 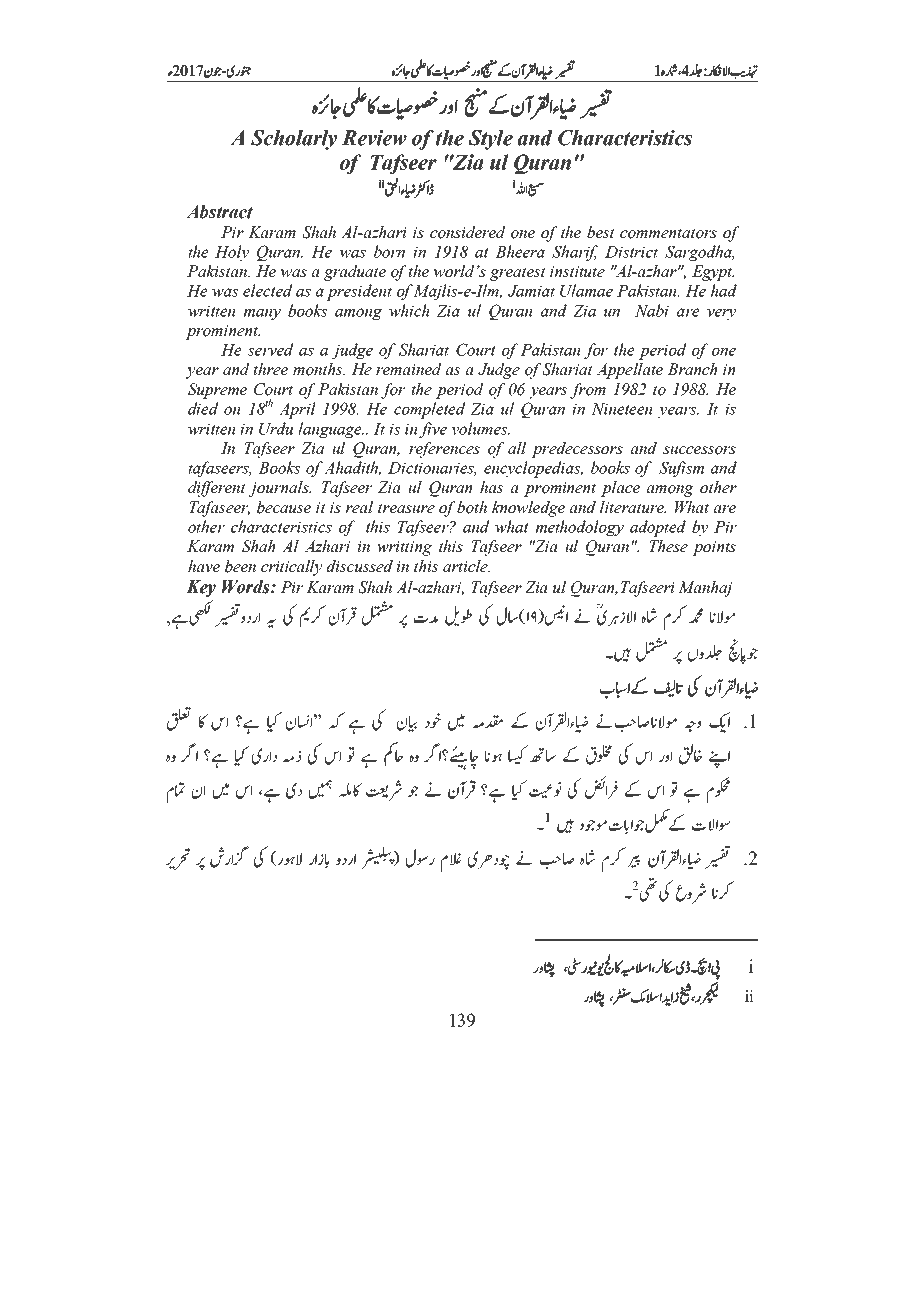 I want to click on Nabi, so click(x=652, y=310).
